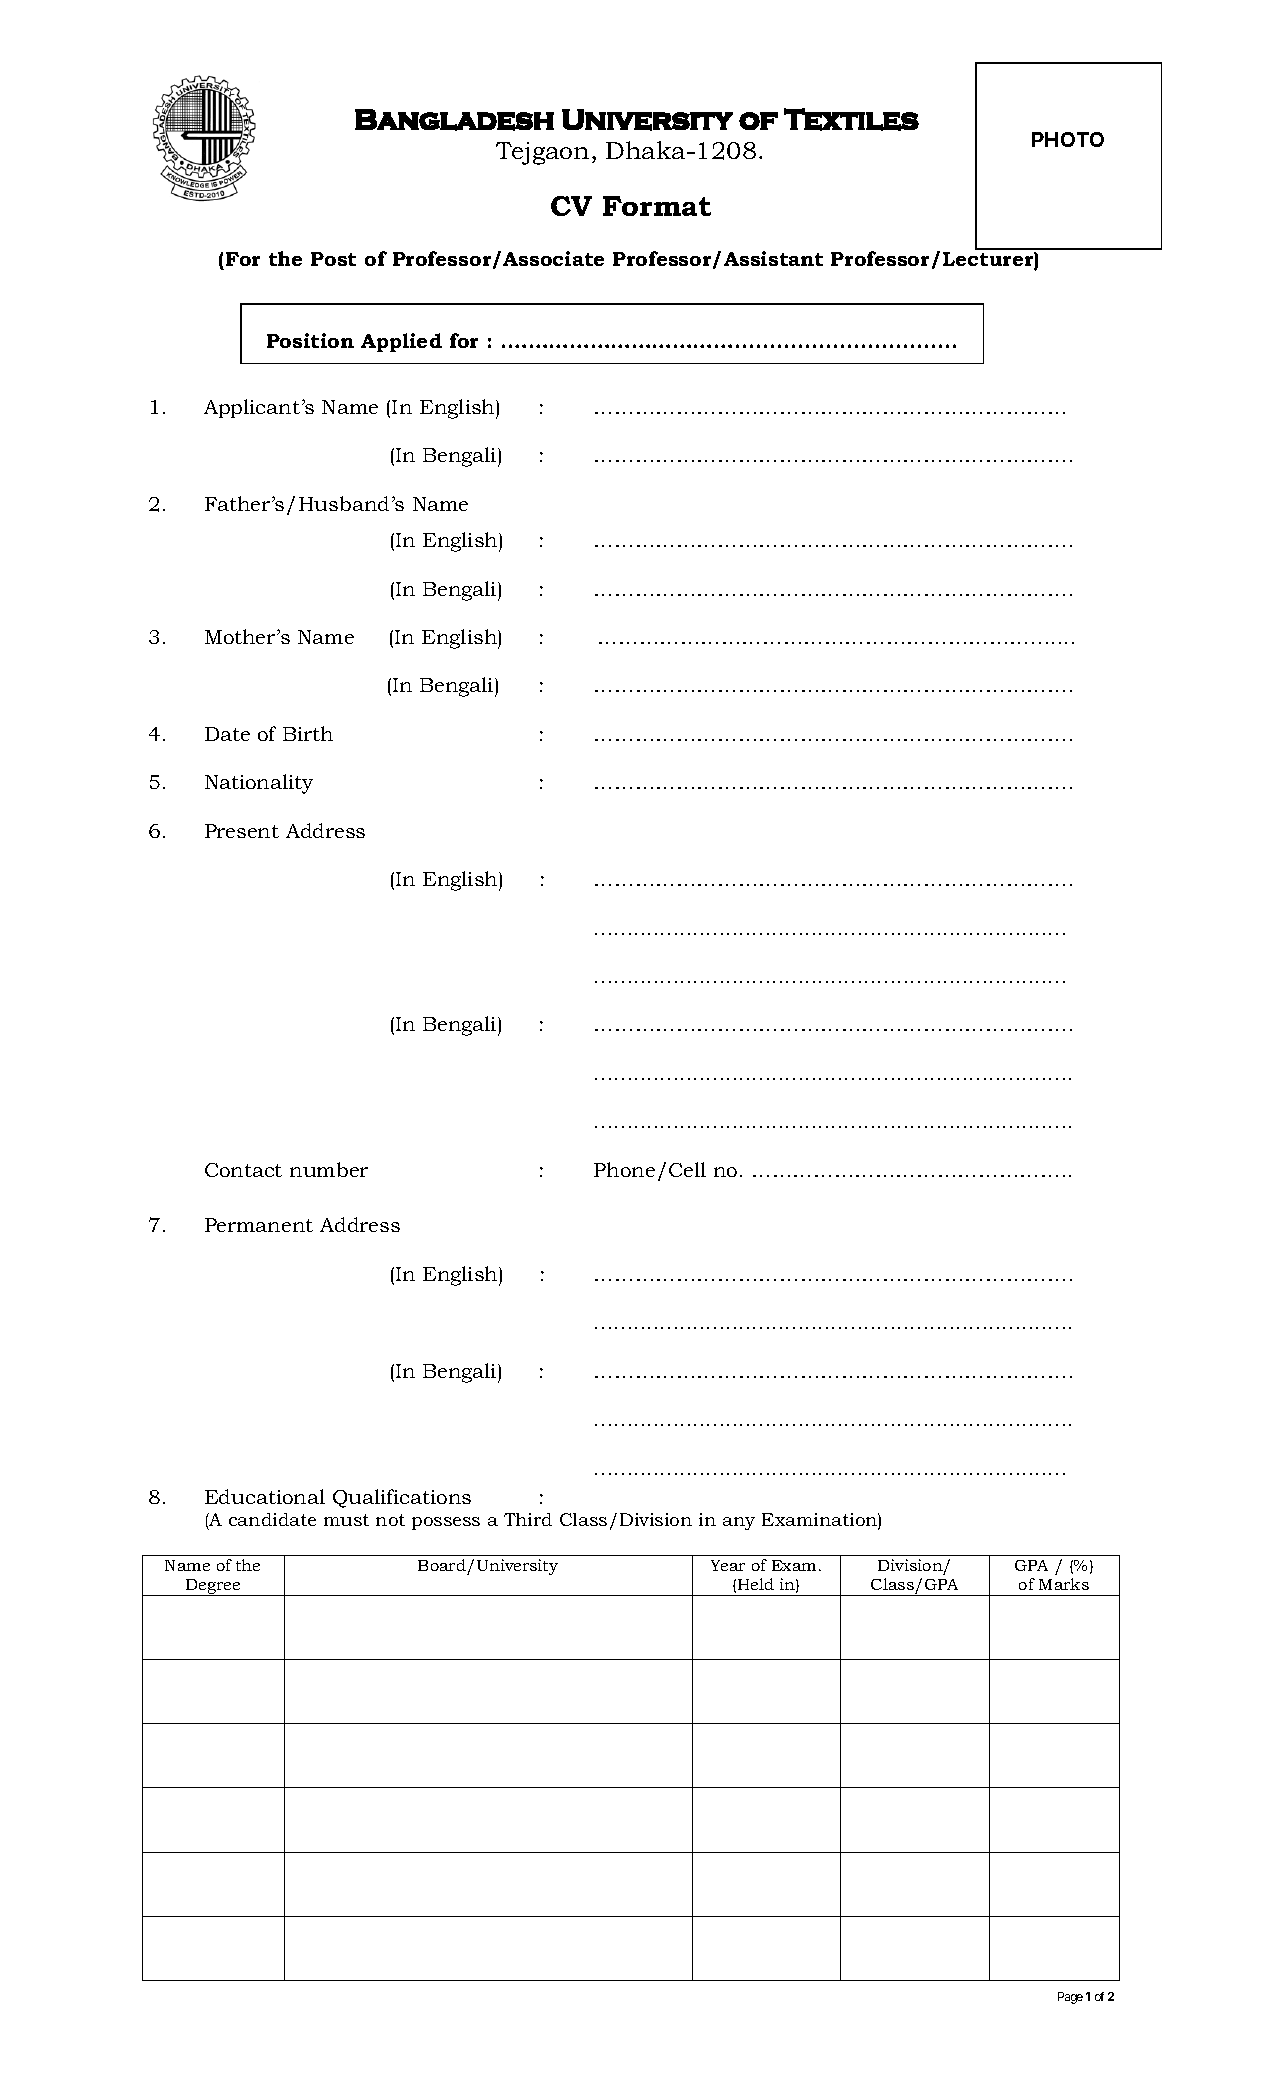  What do you see at coordinates (333, 259) in the document?
I see `Post` at bounding box center [333, 259].
